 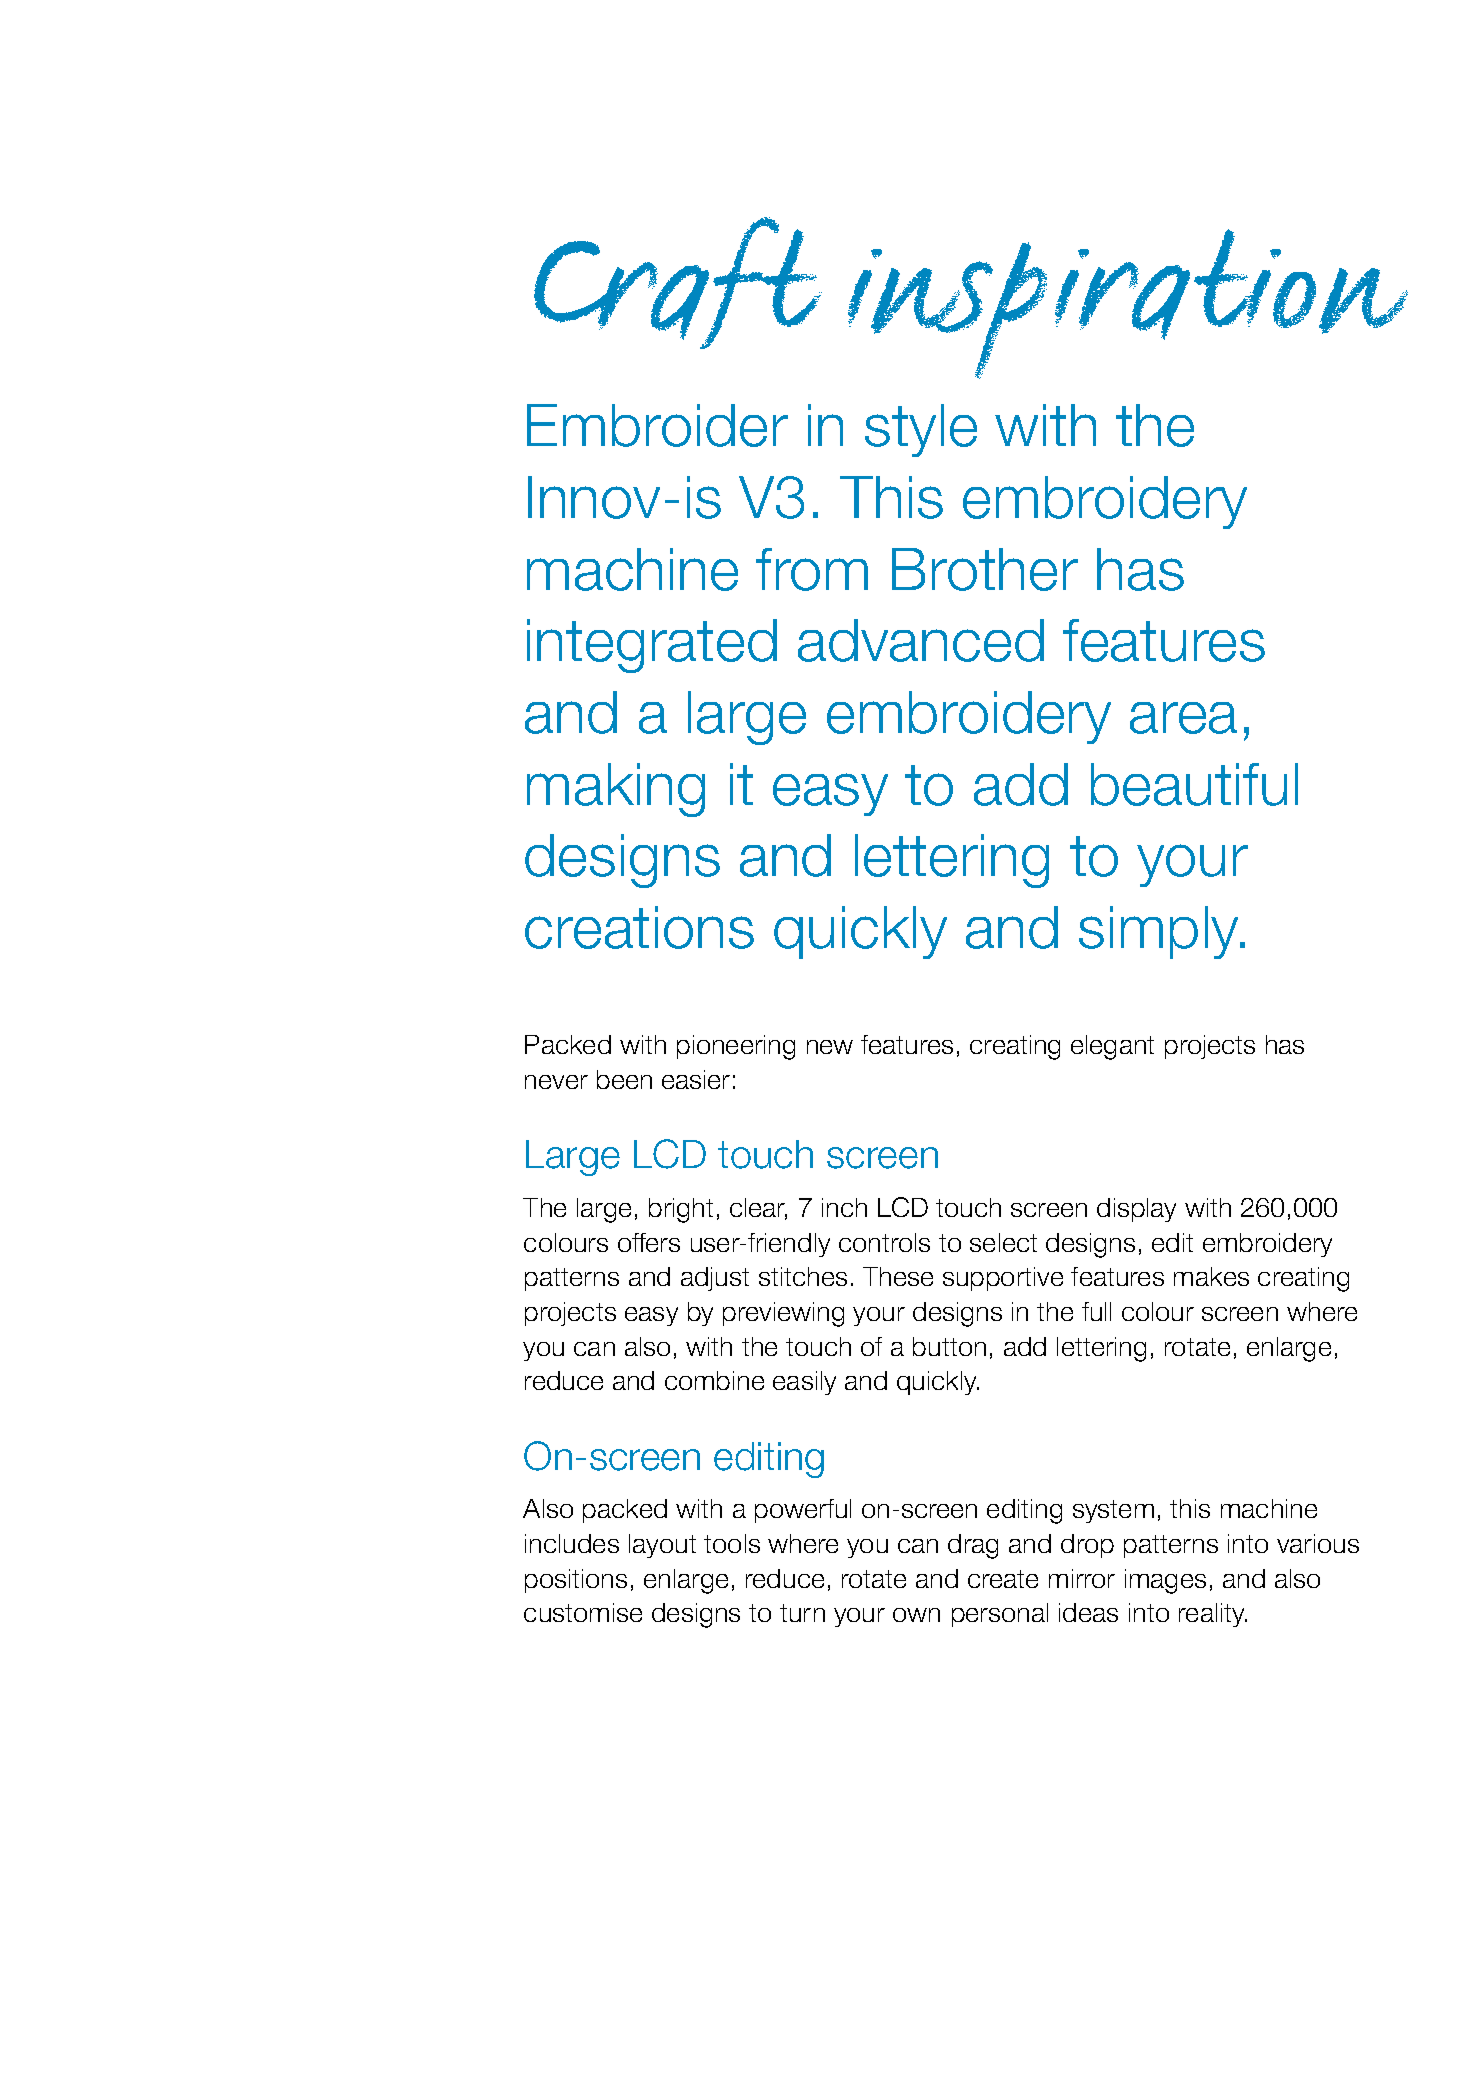 I want to click on reality, so click(x=1213, y=1615).
